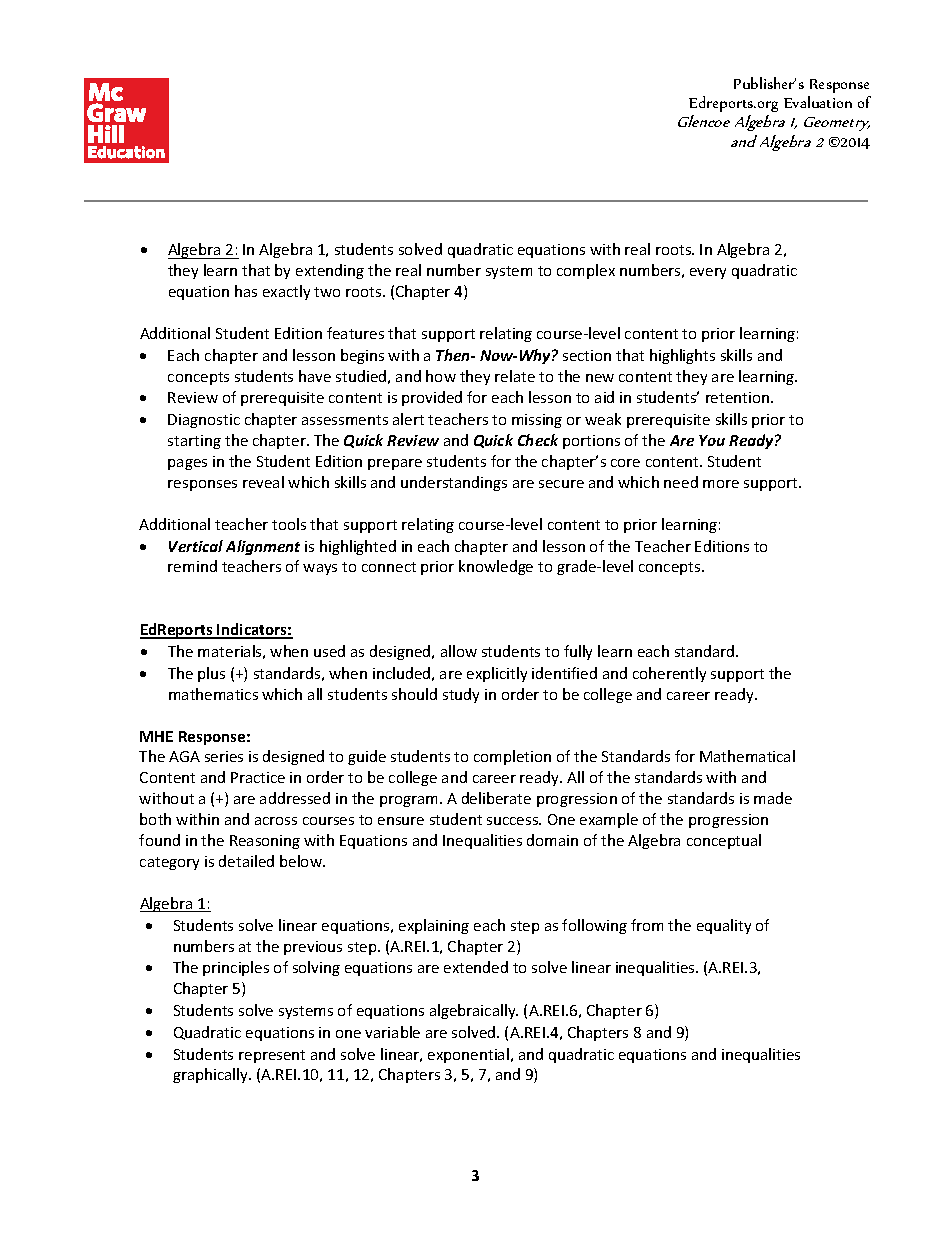 The height and width of the screenshot is (1233, 952). What do you see at coordinates (315, 376) in the screenshot?
I see `have` at bounding box center [315, 376].
